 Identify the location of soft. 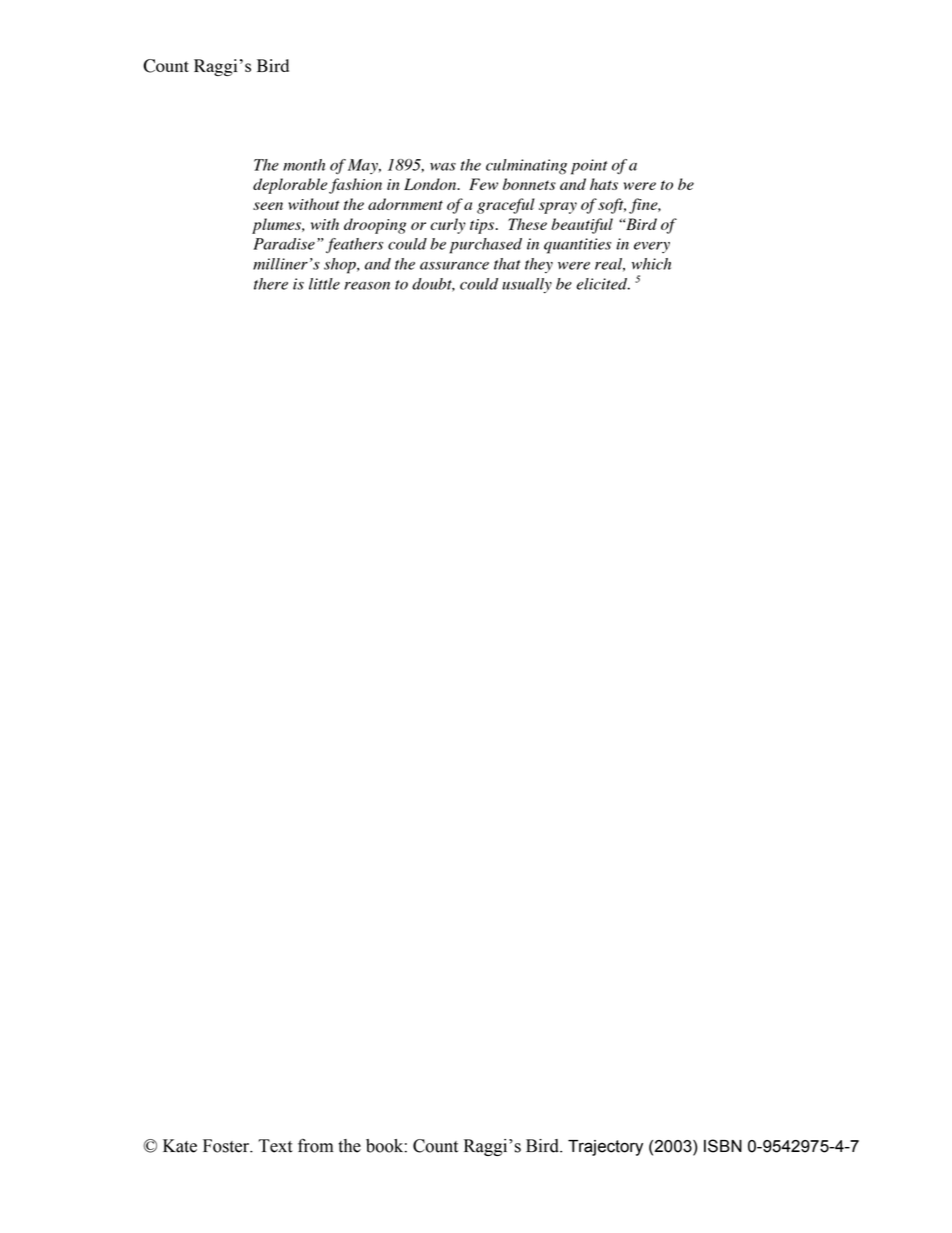
(612, 206).
